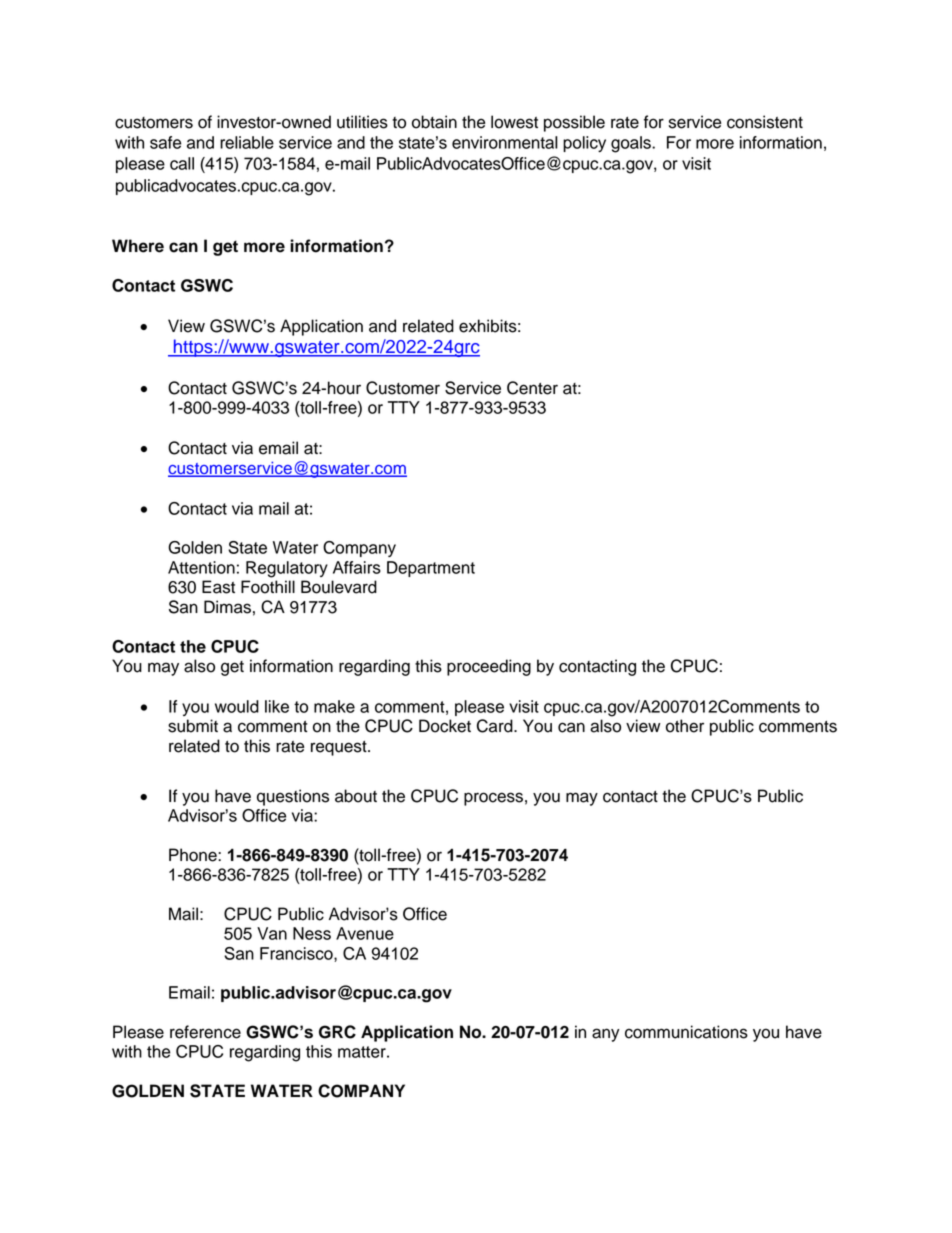 The width and height of the document is (952, 1233). What do you see at coordinates (218, 587) in the document?
I see `East` at bounding box center [218, 587].
